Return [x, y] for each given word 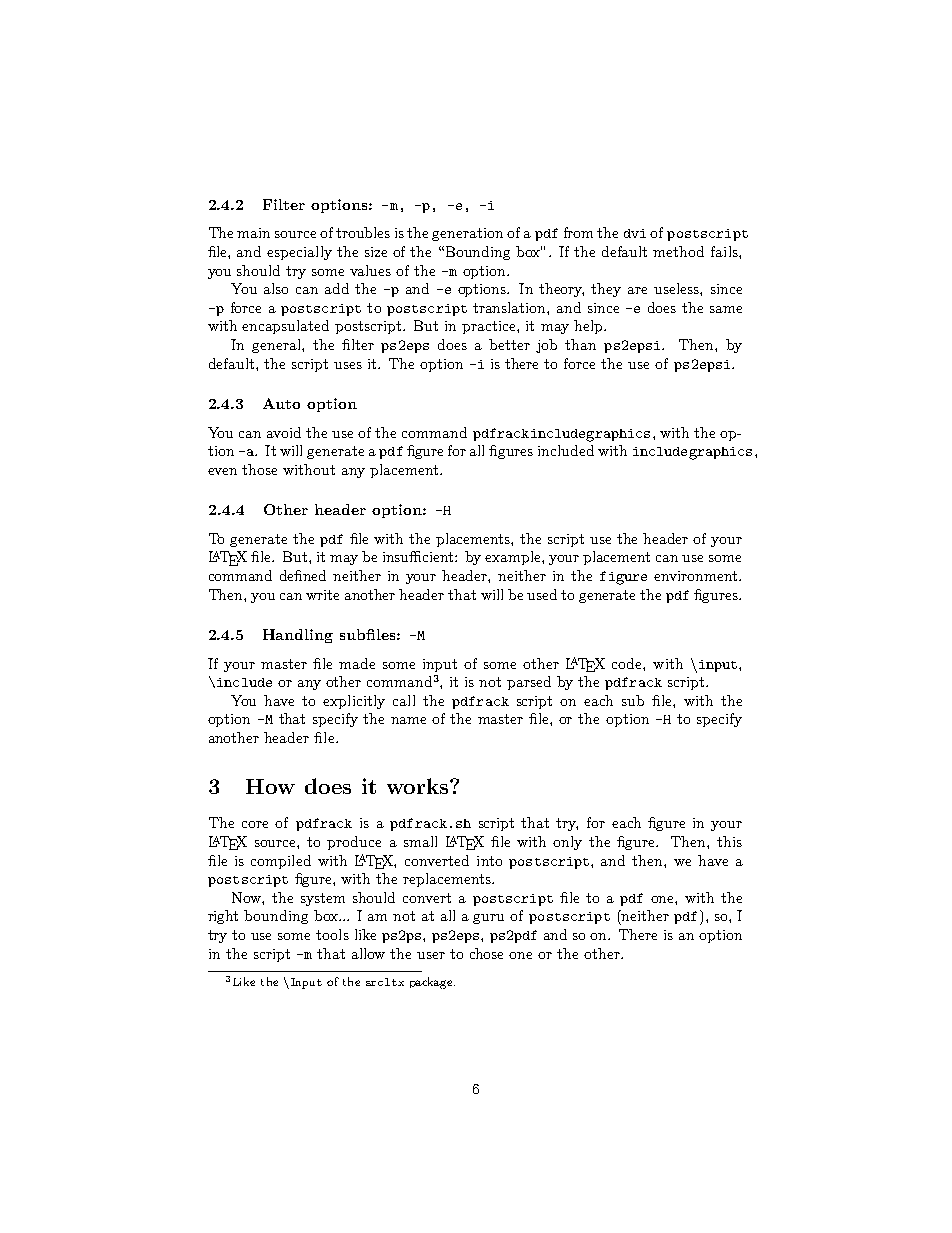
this [729, 841]
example [514, 558]
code [628, 663]
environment [697, 576]
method [678, 251]
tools [332, 934]
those [259, 469]
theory [561, 290]
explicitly [354, 702]
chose [486, 953]
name [408, 720]
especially [299, 253]
